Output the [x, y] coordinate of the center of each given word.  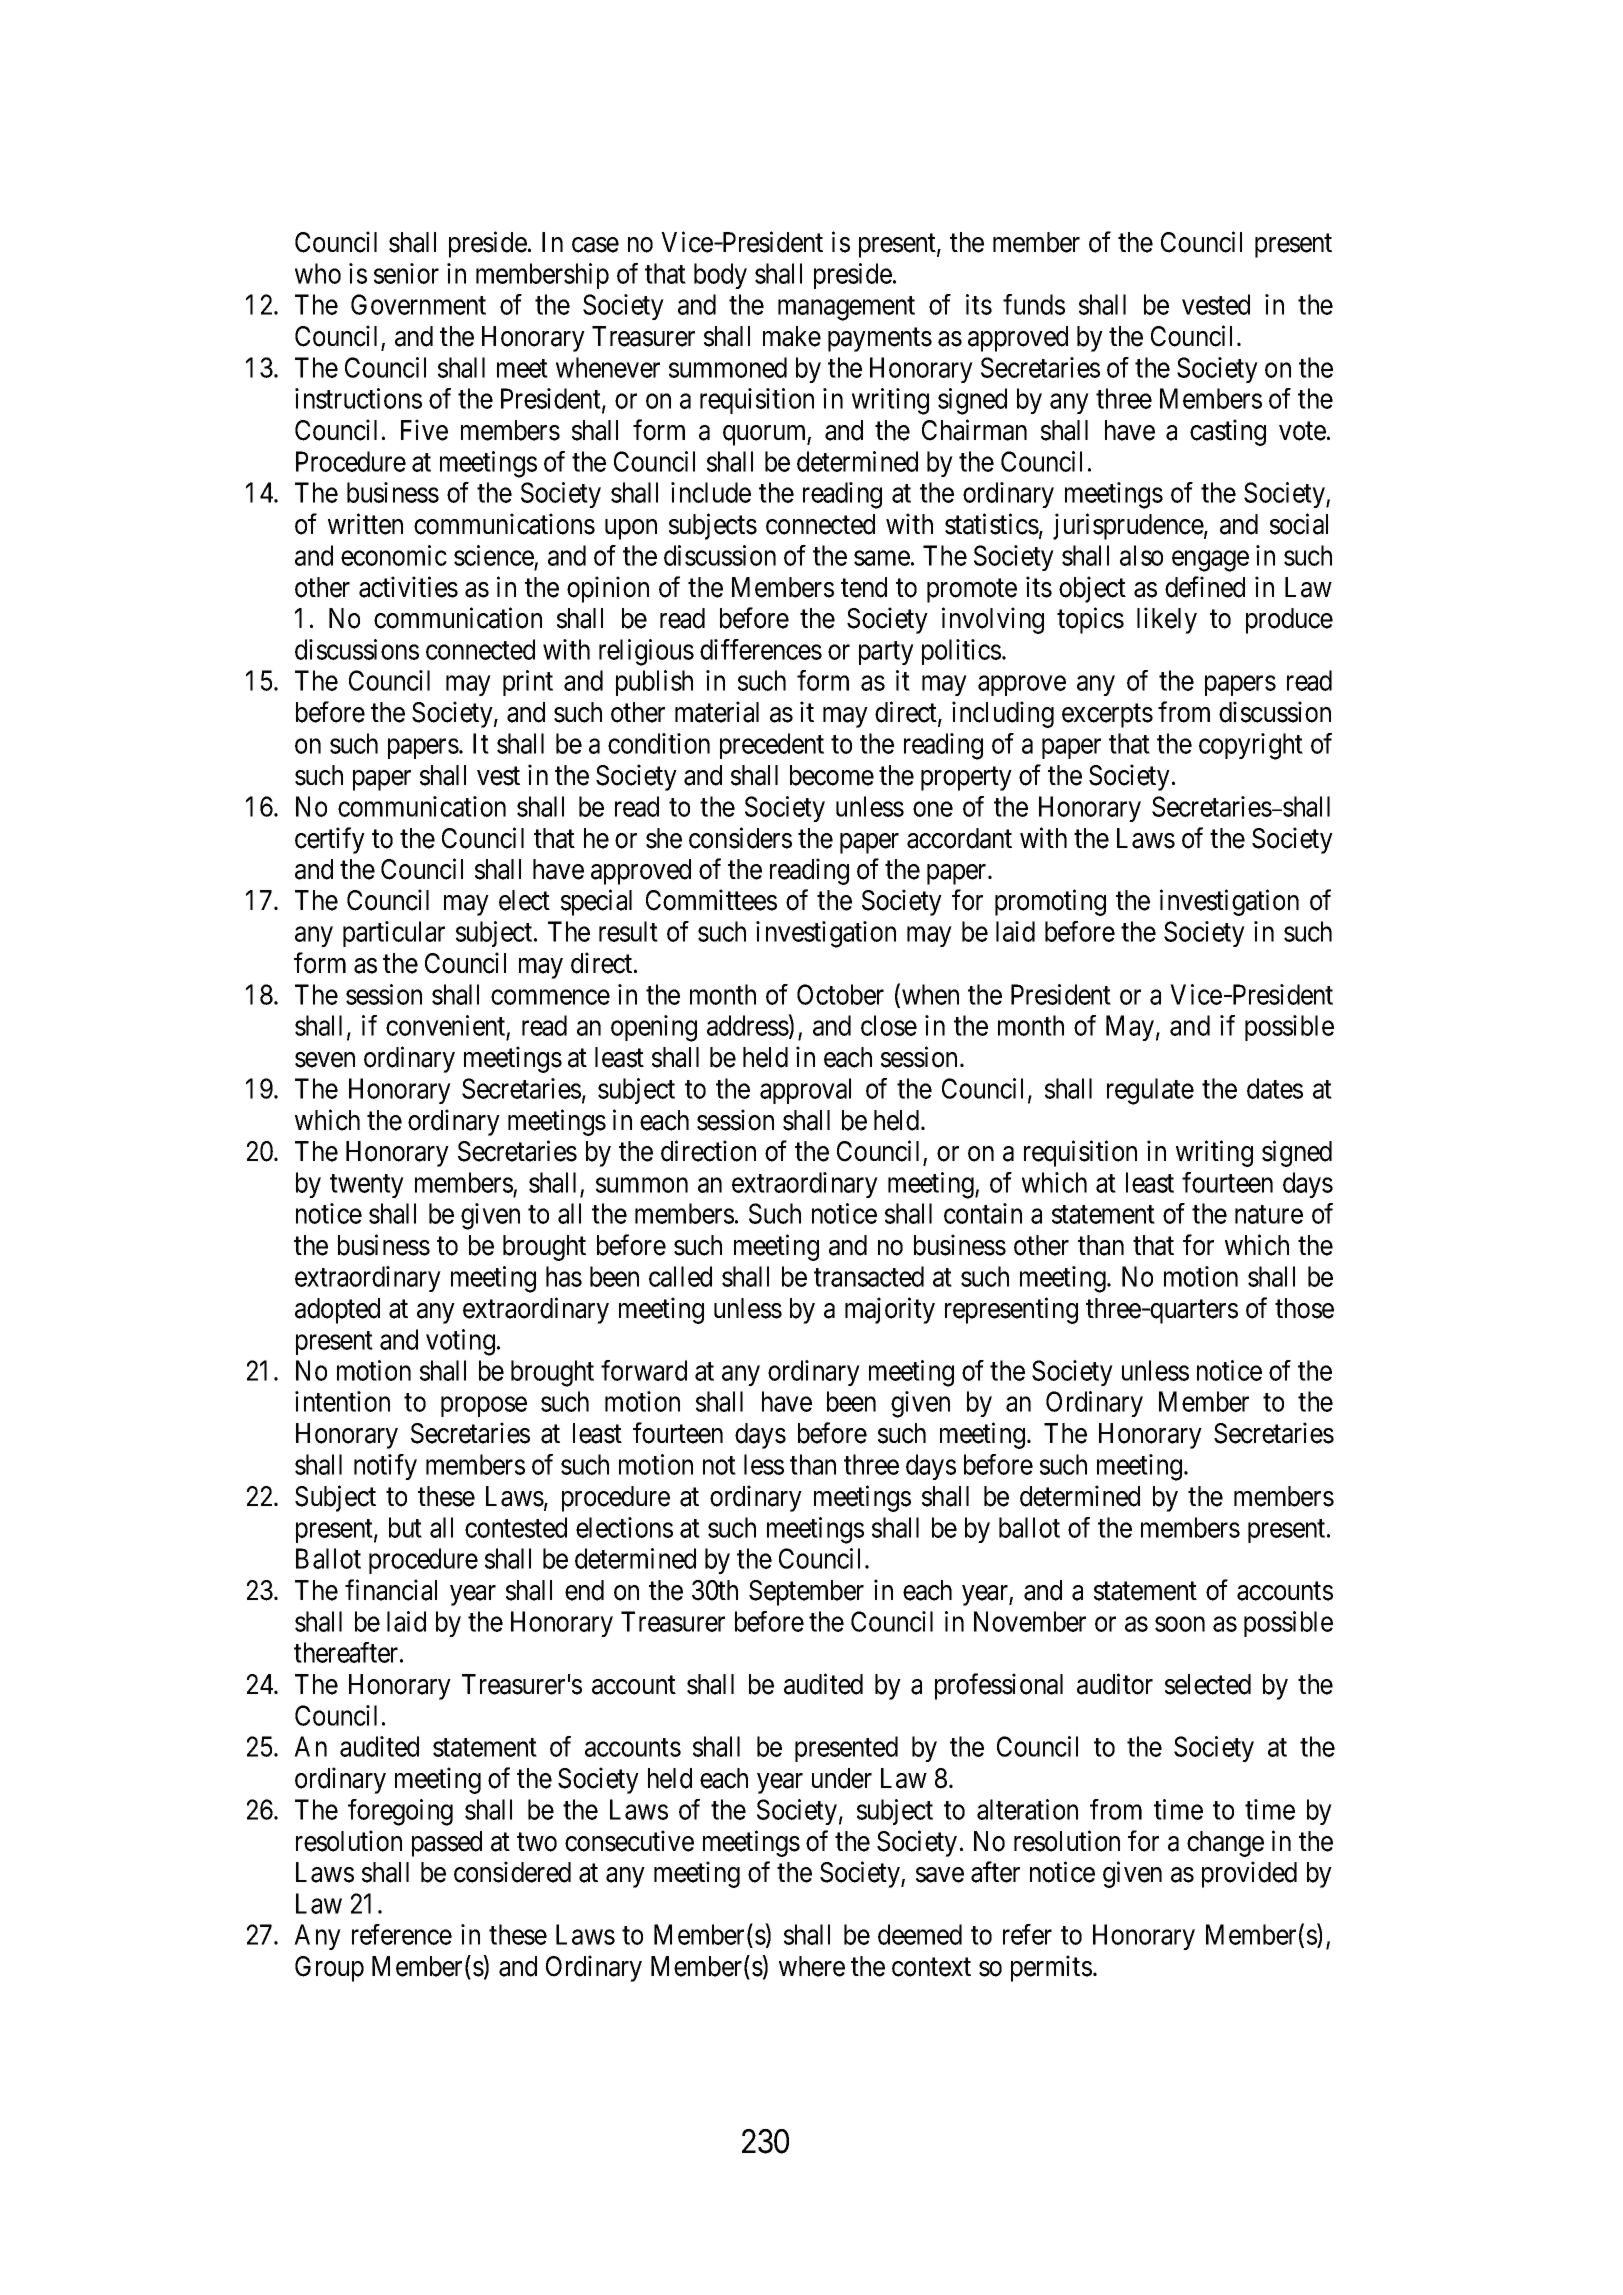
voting [460, 1342]
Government [418, 304]
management [846, 309]
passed [447, 1844]
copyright [1251, 746]
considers [740, 838]
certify [330, 840]
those [1304, 1308]
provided [1249, 1874]
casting [1228, 432]
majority [890, 1310]
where [812, 1966]
